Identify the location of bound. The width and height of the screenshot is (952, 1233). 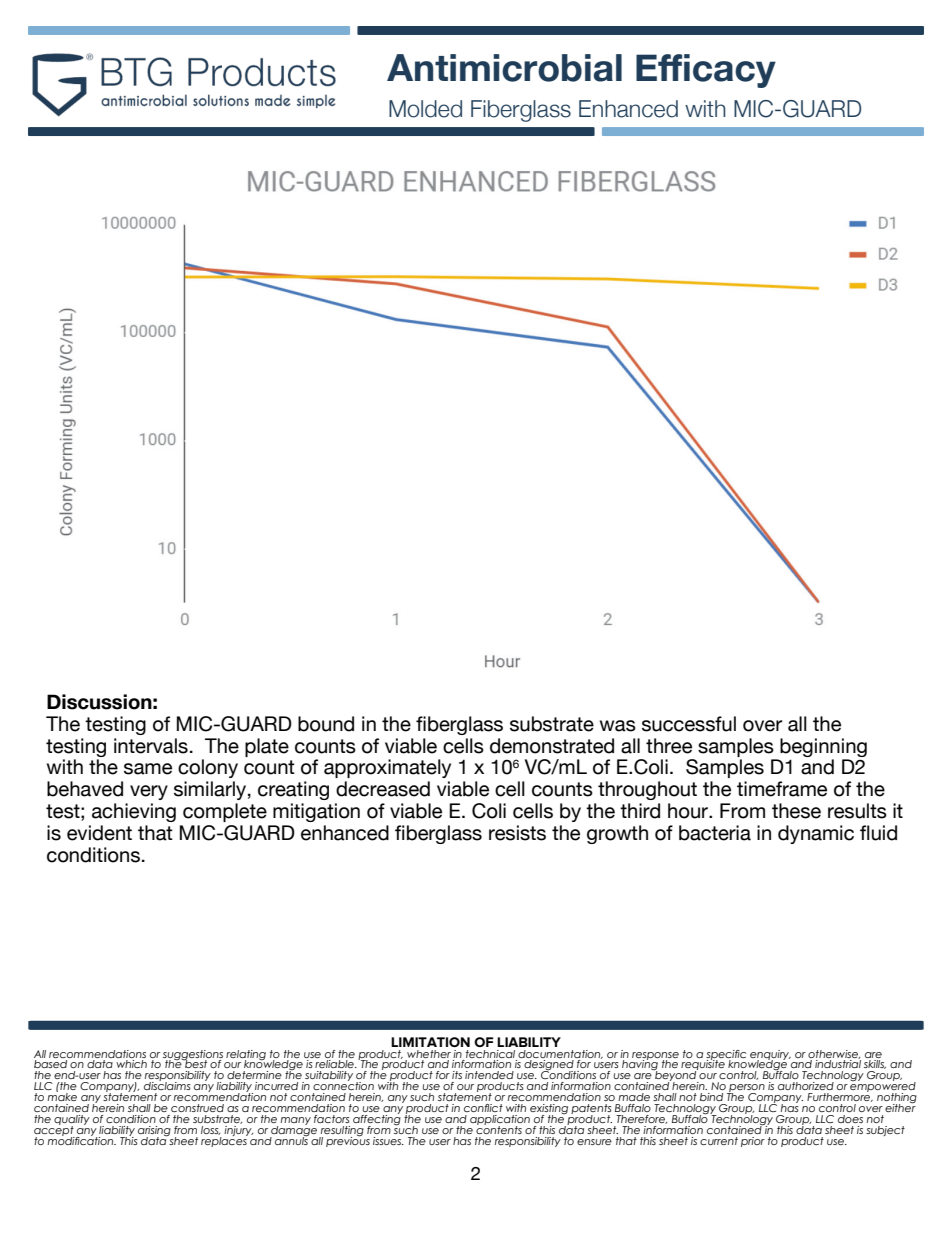
(326, 724).
